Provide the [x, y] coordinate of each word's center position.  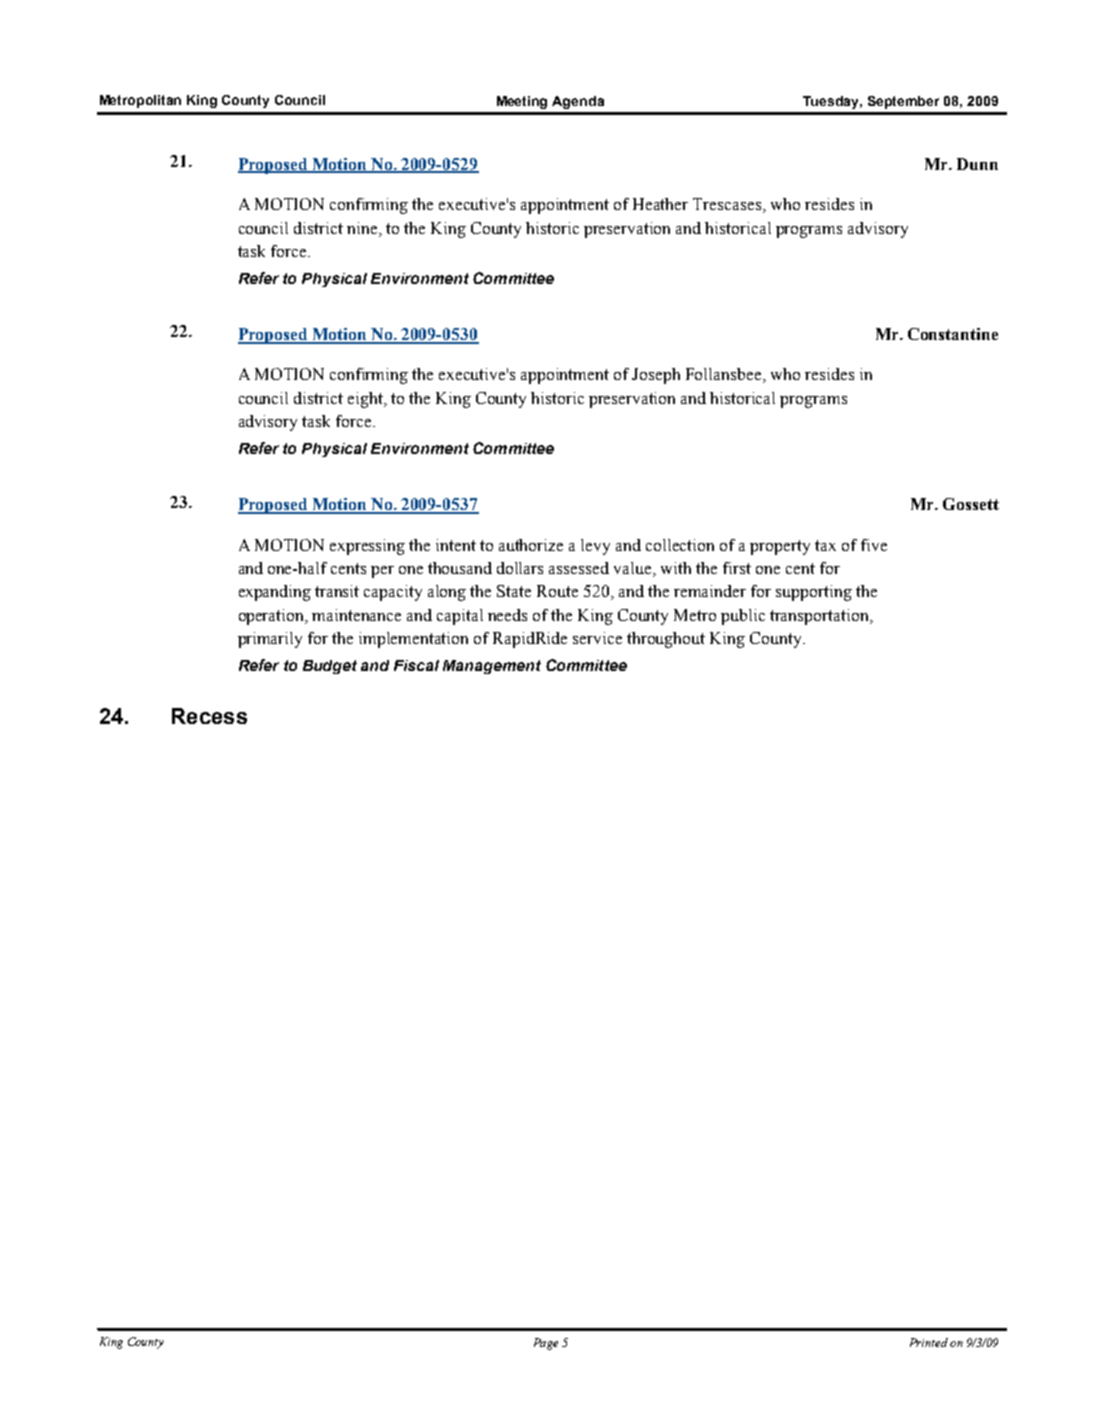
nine [363, 228]
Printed [929, 1342]
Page [546, 1344]
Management [492, 667]
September [903, 102]
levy [595, 547]
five [874, 545]
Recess [209, 716]
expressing [367, 547]
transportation [820, 617]
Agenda [578, 102]
